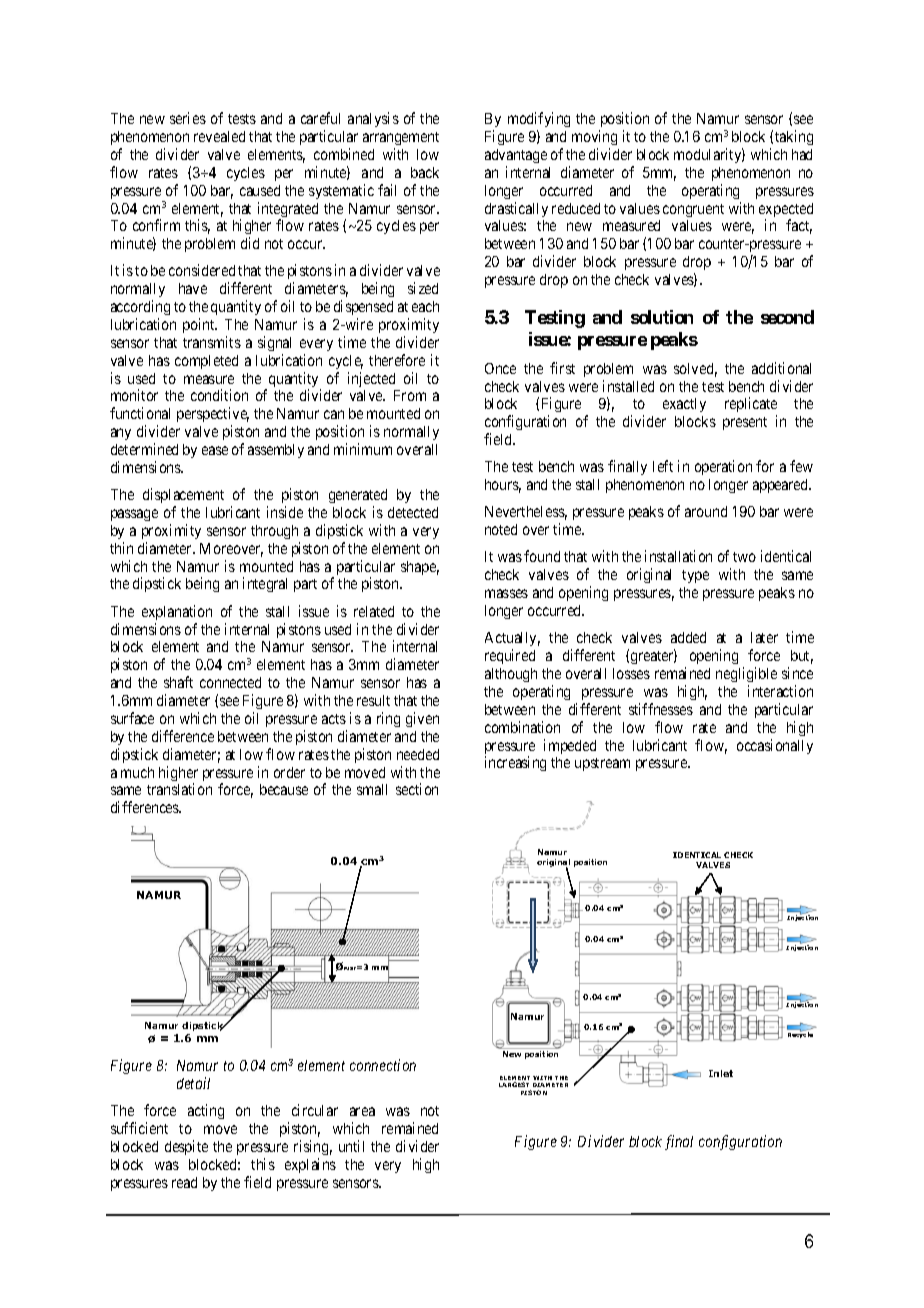 The image size is (924, 1308). I want to click on LARGEST, so click(514, 1084).
